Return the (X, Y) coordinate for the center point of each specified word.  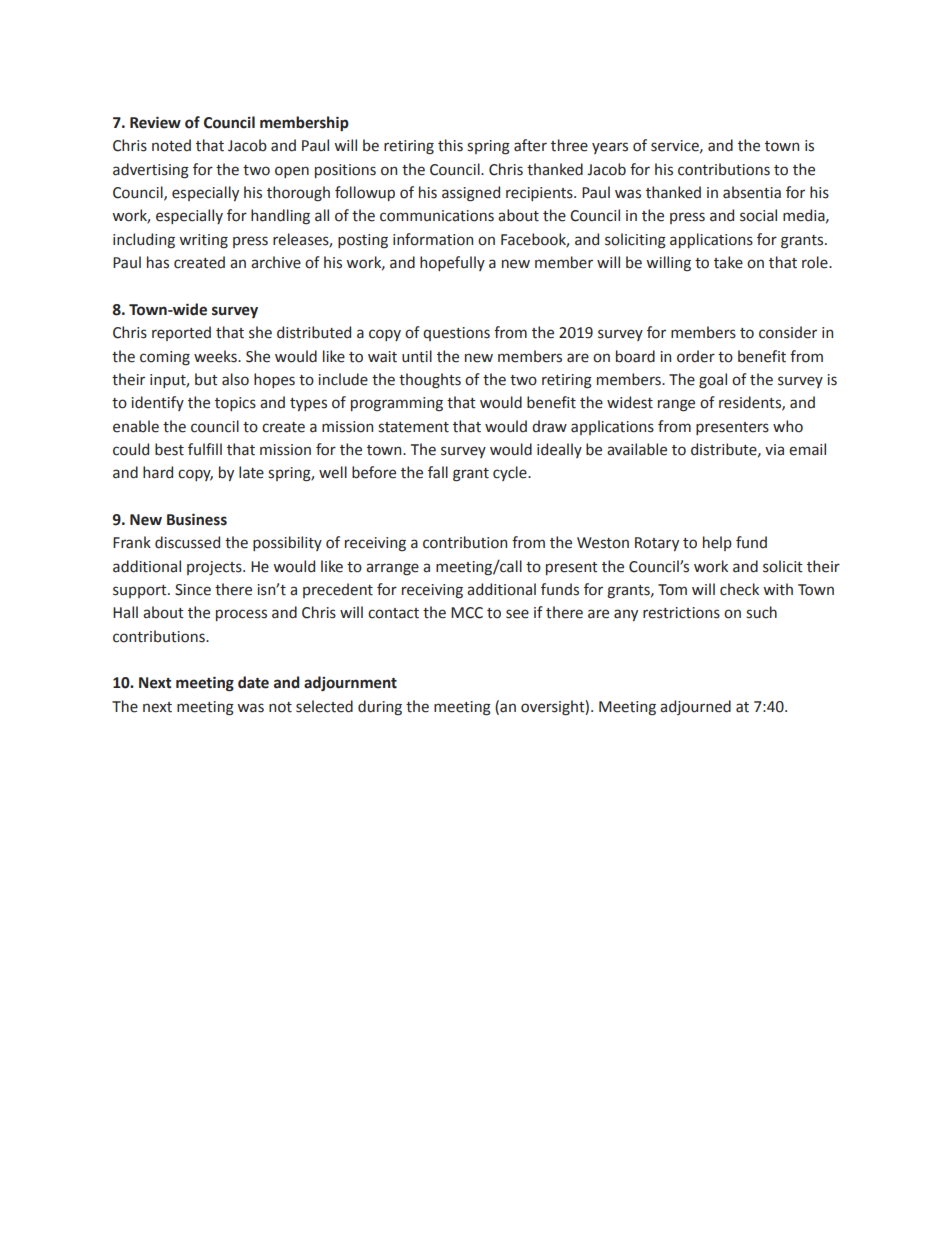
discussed (187, 542)
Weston (603, 543)
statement (413, 427)
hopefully (452, 263)
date (253, 682)
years (610, 148)
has (158, 262)
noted (171, 145)
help (717, 543)
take (728, 262)
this (450, 145)
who (788, 426)
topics (235, 404)
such (761, 612)
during (380, 708)
